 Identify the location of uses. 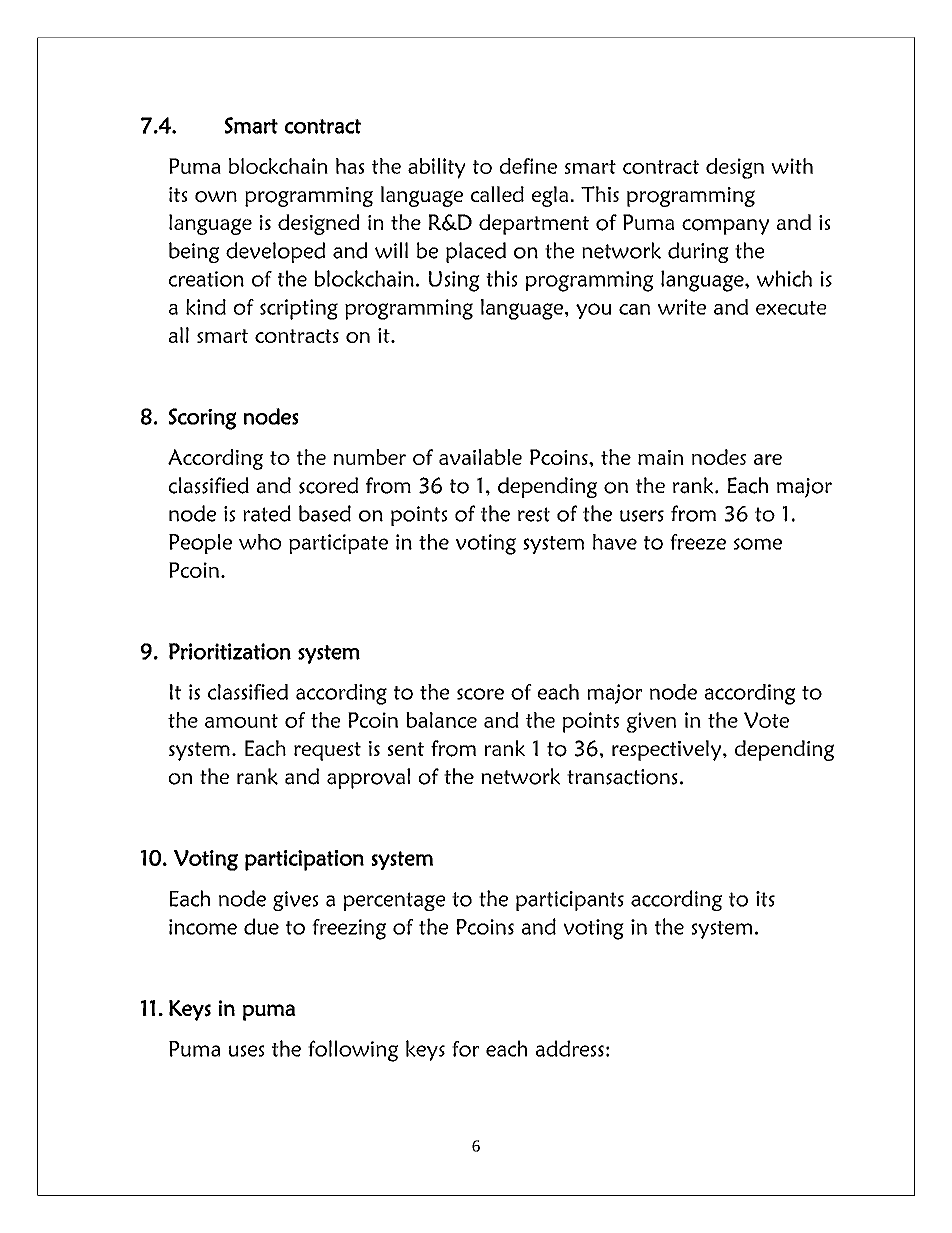
(247, 1051).
